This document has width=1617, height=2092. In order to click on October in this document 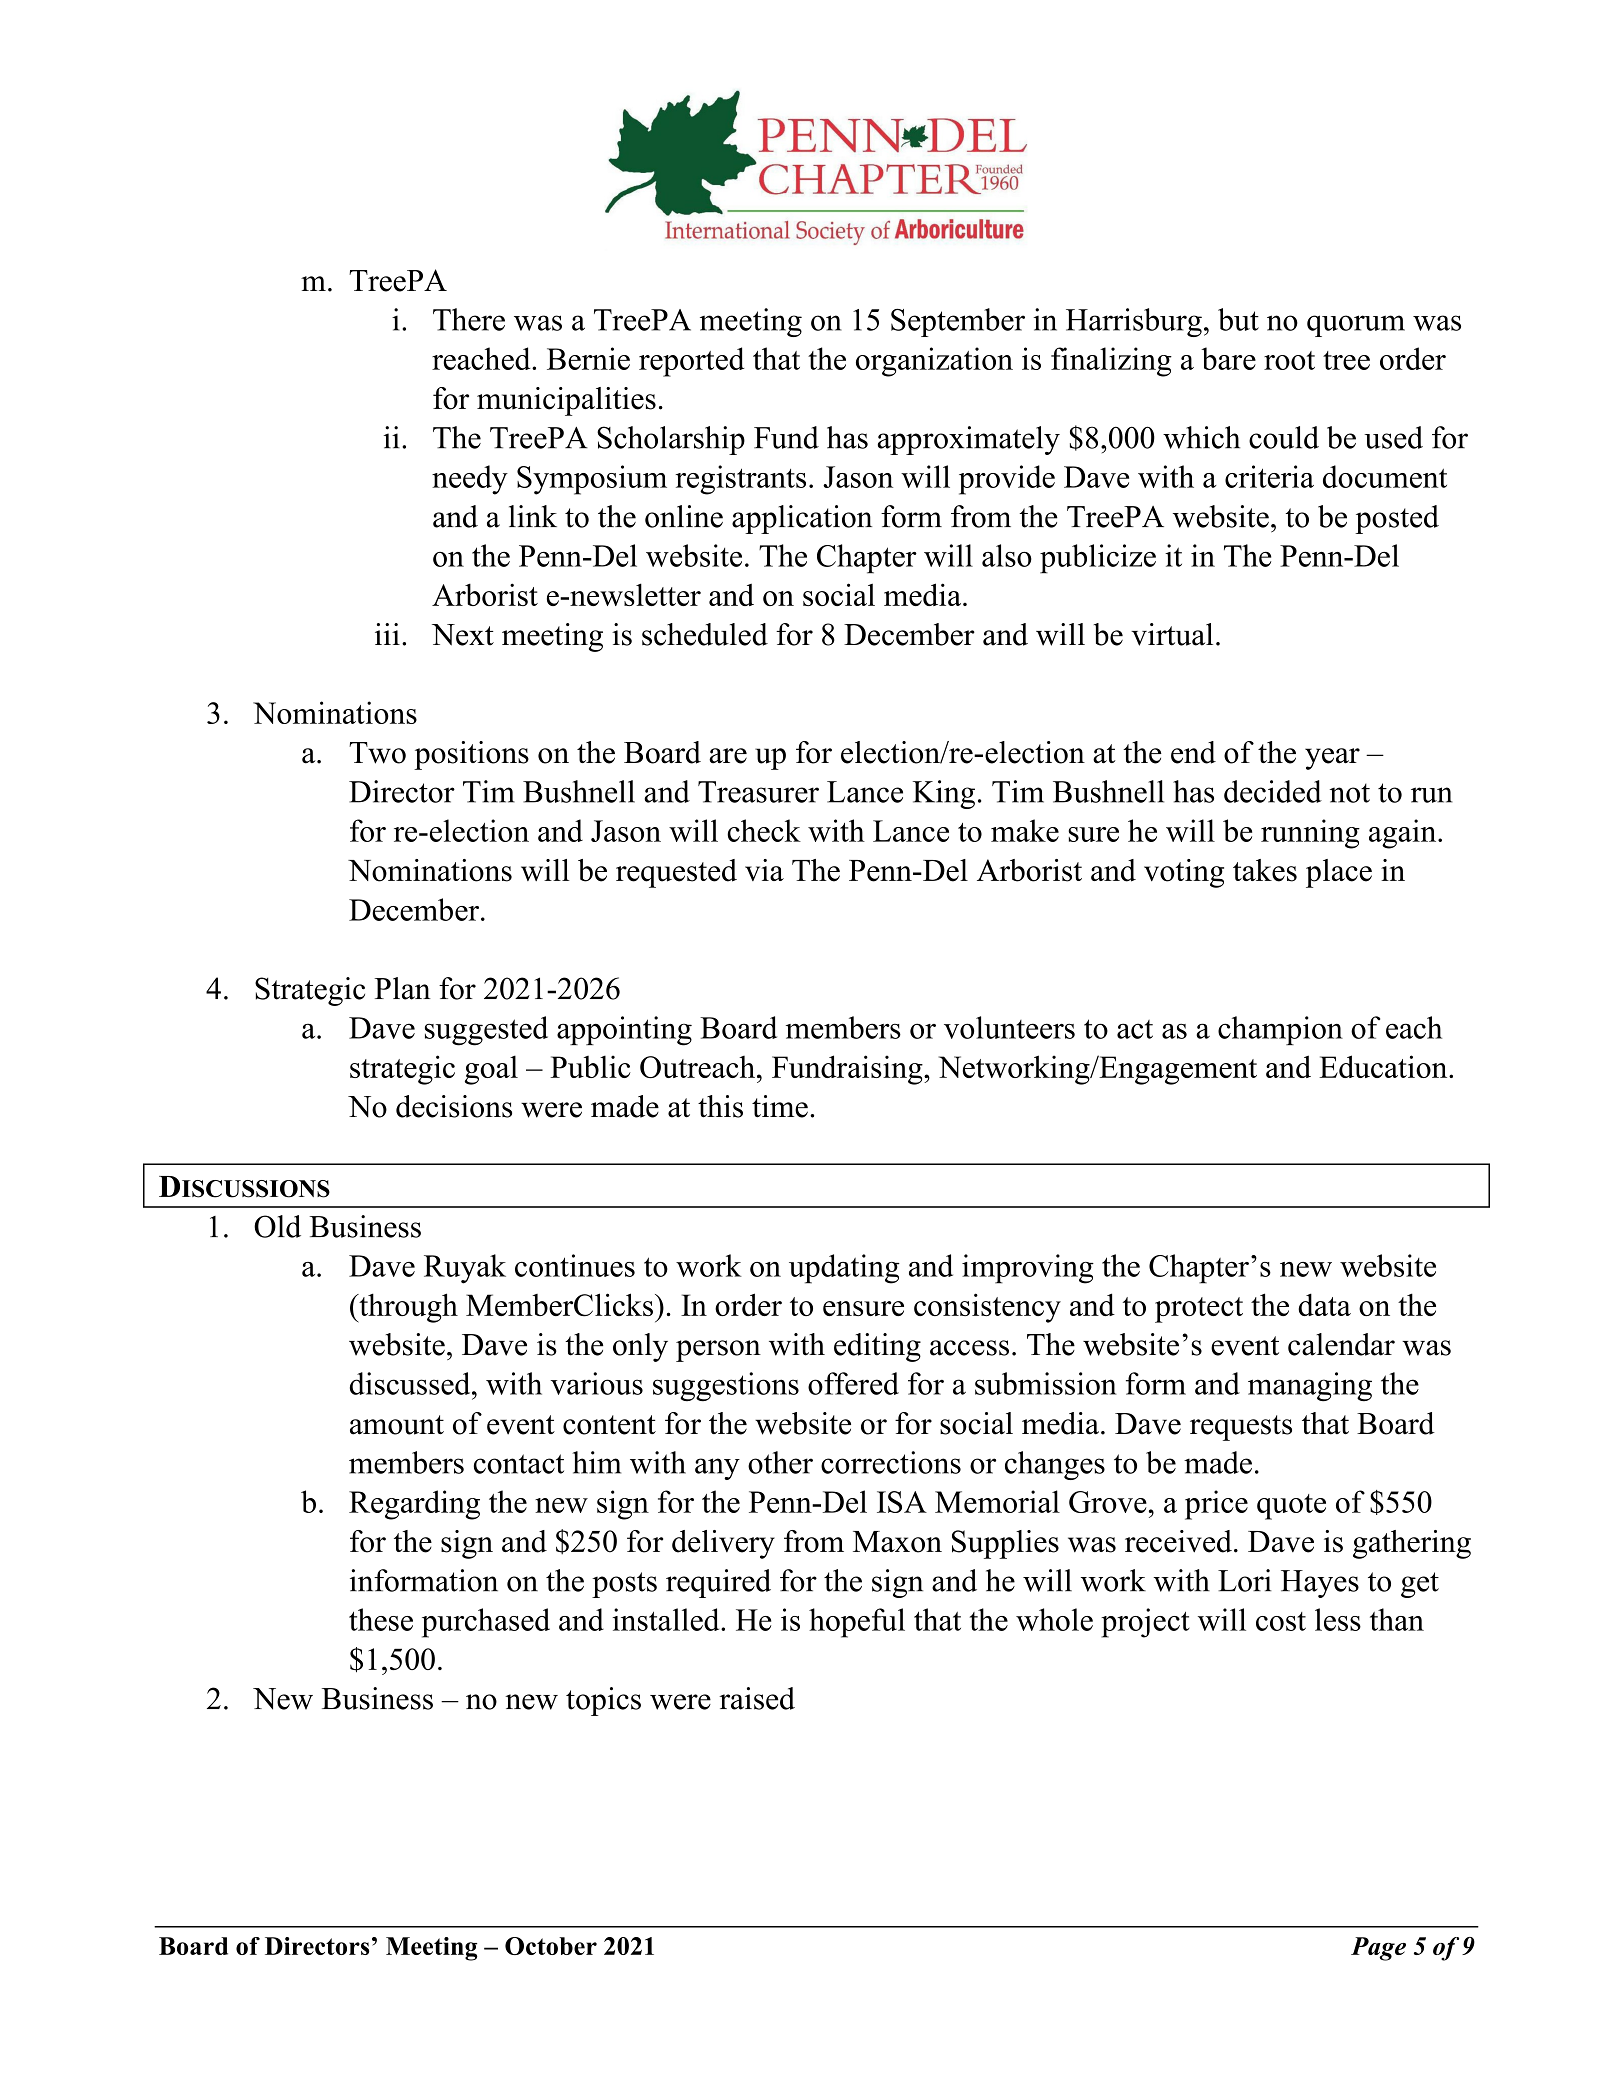, I will do `click(551, 1946)`.
